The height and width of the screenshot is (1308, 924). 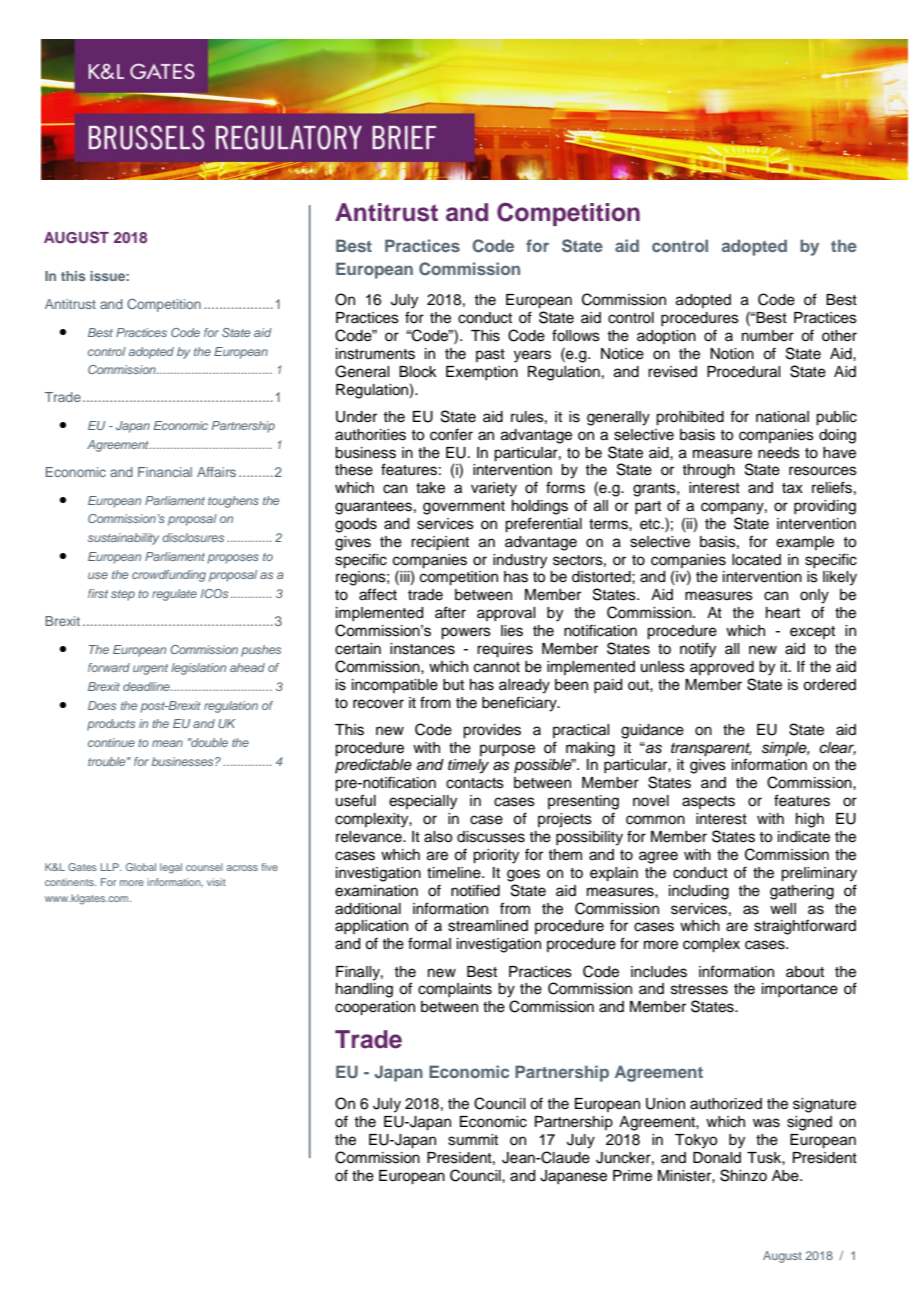 What do you see at coordinates (165, 472) in the screenshot?
I see `Financial` at bounding box center [165, 472].
